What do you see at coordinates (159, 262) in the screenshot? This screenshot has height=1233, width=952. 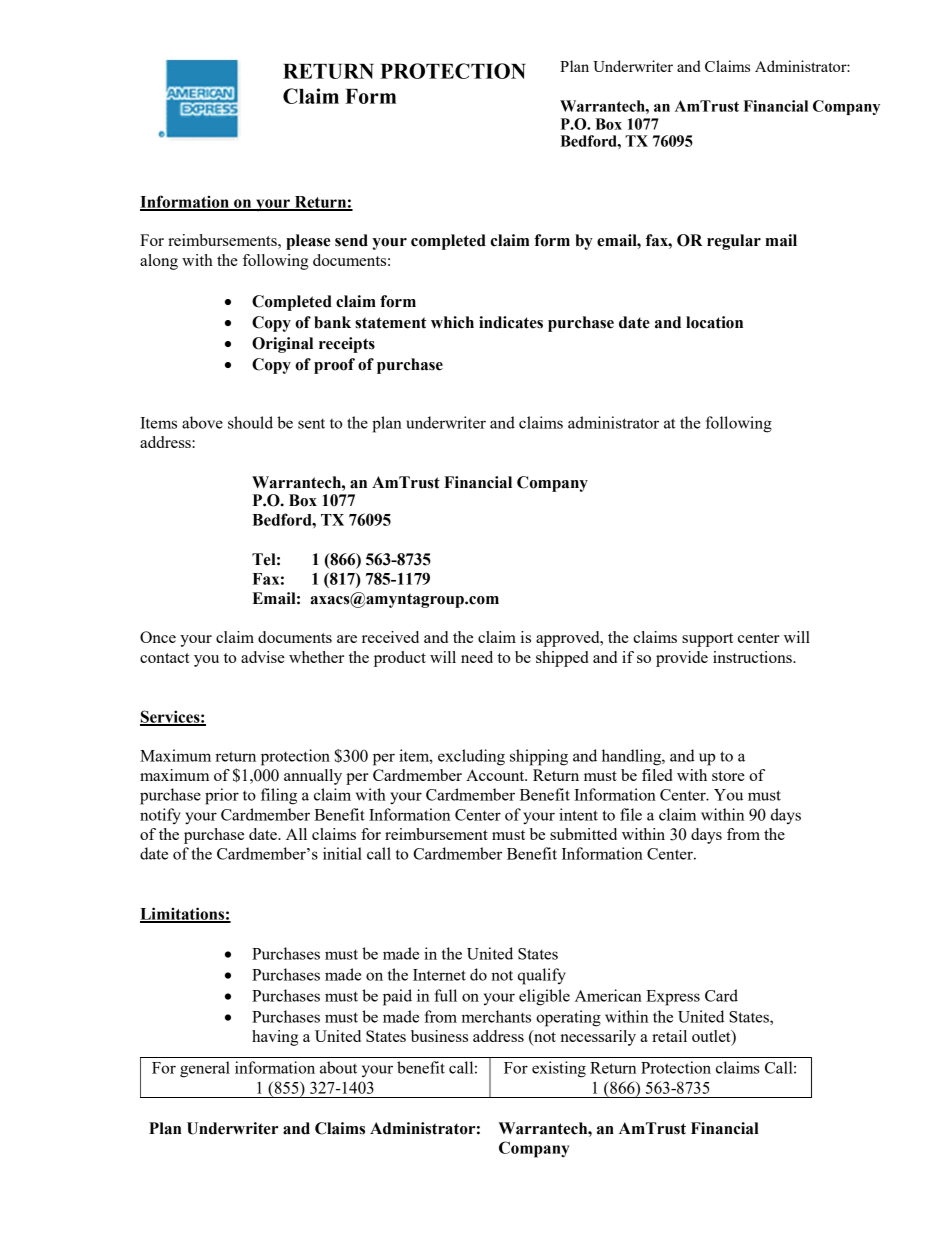 I see `along` at bounding box center [159, 262].
